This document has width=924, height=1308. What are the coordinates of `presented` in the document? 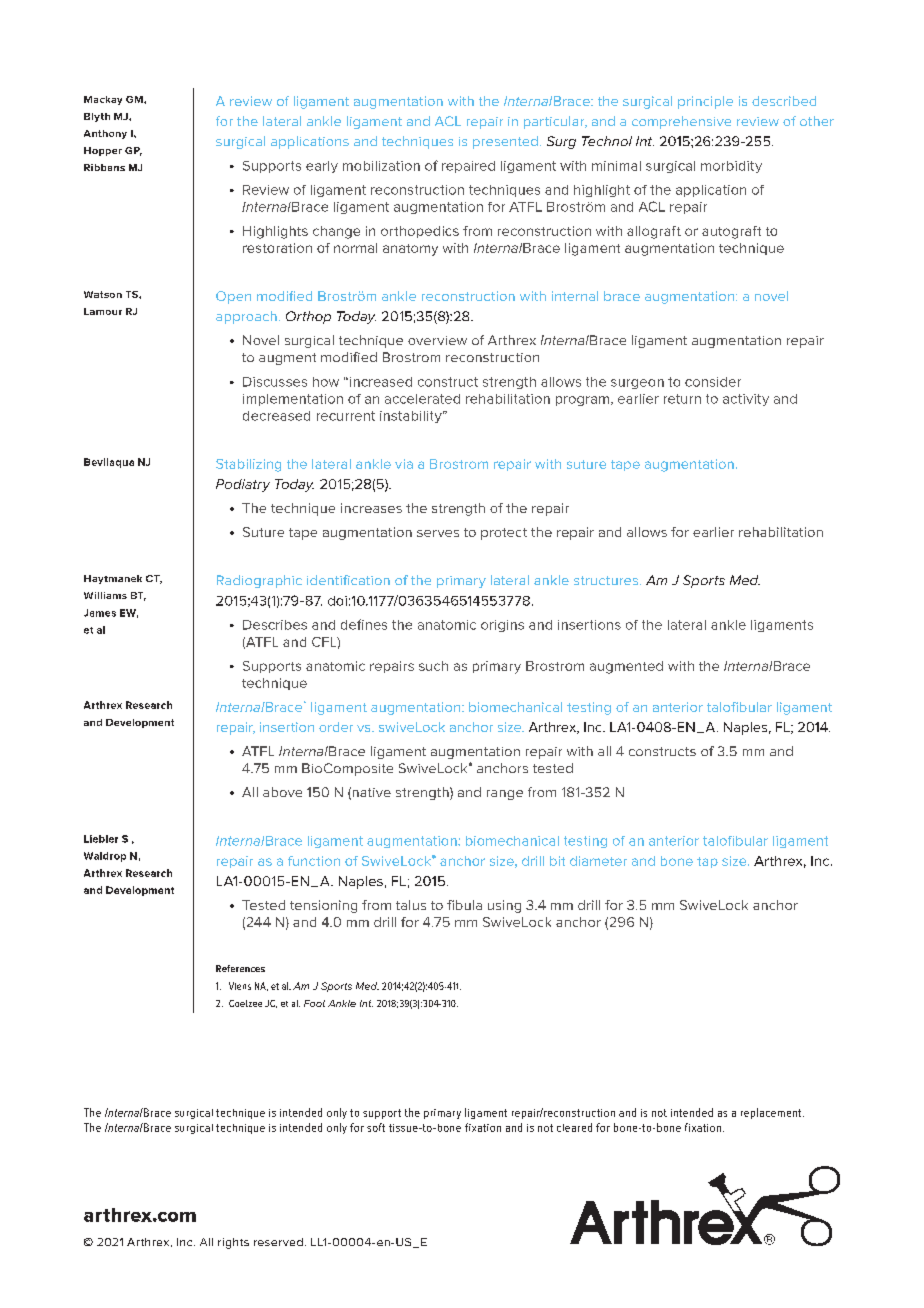 It's located at (505, 142).
